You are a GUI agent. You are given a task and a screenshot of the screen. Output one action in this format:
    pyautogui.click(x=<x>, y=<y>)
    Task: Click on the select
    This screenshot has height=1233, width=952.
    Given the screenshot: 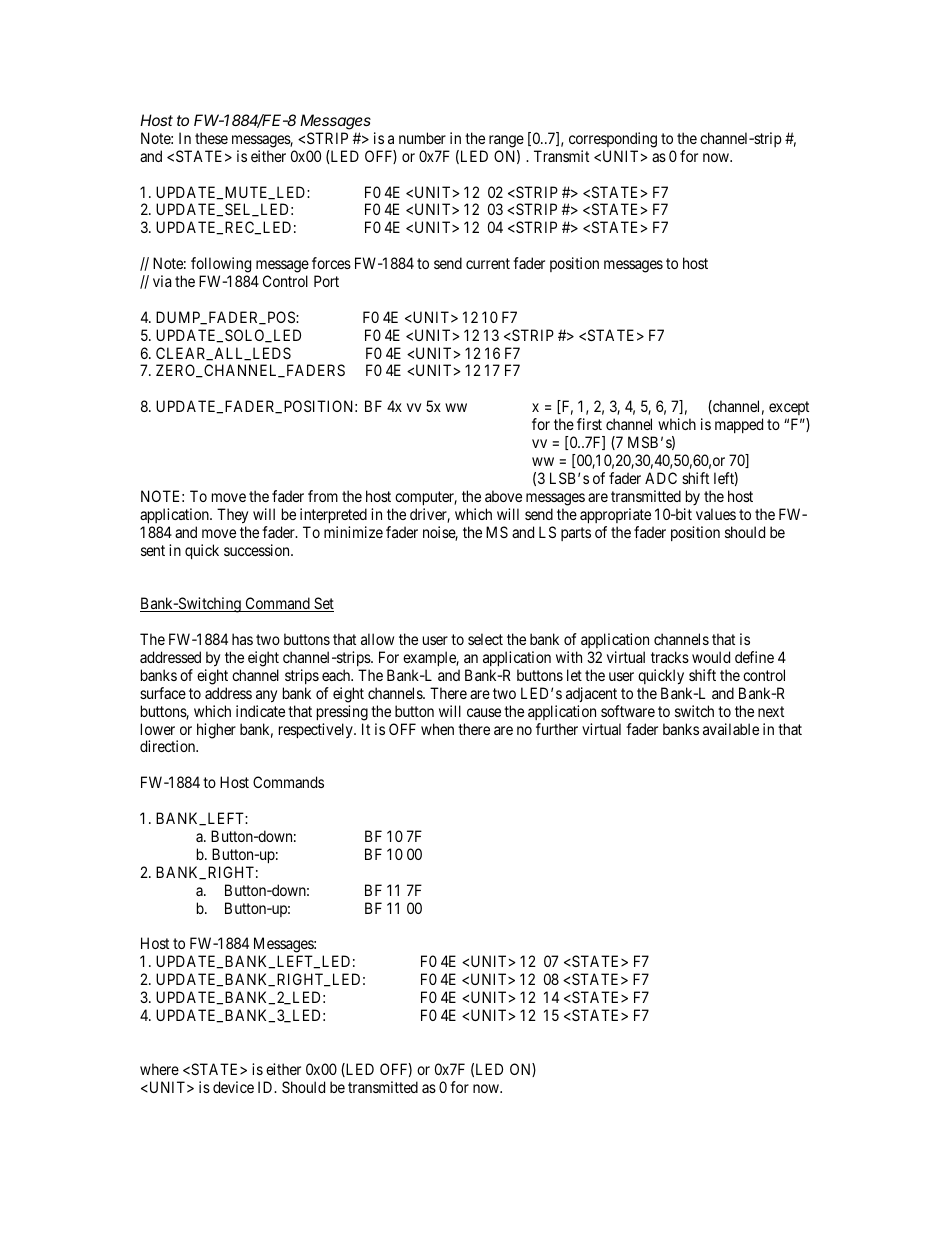 What is the action you would take?
    pyautogui.click(x=485, y=639)
